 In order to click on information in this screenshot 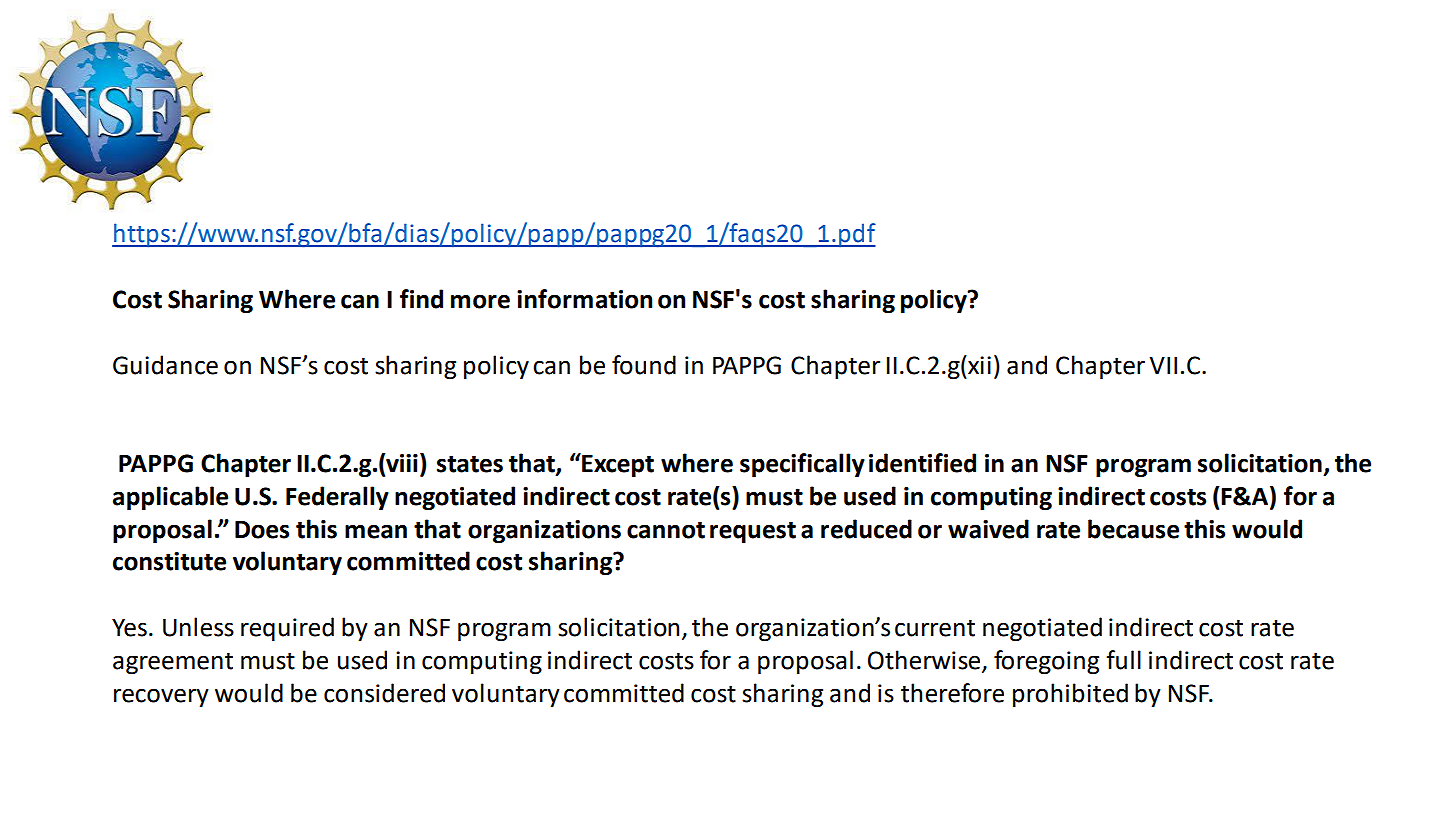, I will do `click(584, 299)`.
